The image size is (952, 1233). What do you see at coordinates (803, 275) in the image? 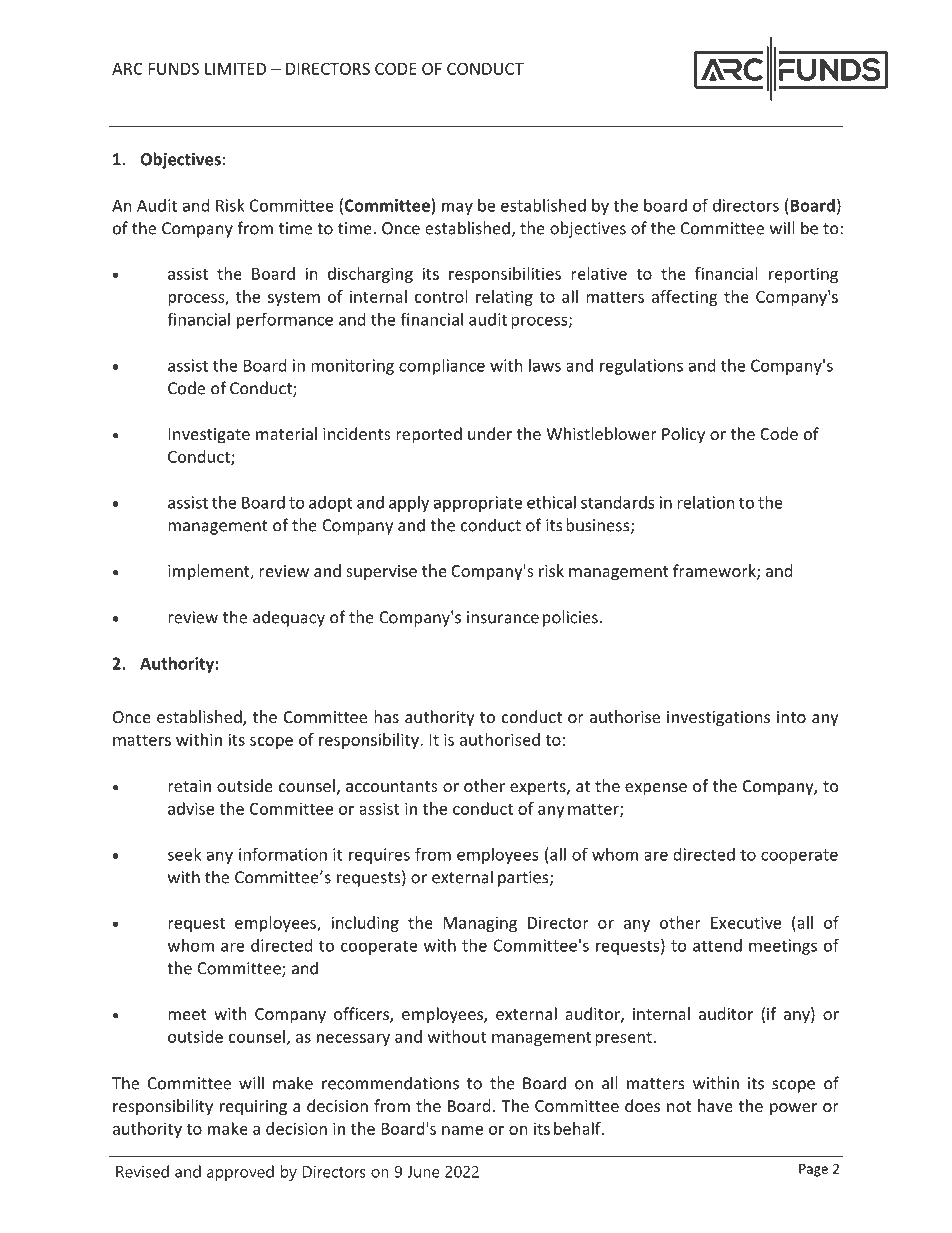
I see `reporting` at bounding box center [803, 275].
